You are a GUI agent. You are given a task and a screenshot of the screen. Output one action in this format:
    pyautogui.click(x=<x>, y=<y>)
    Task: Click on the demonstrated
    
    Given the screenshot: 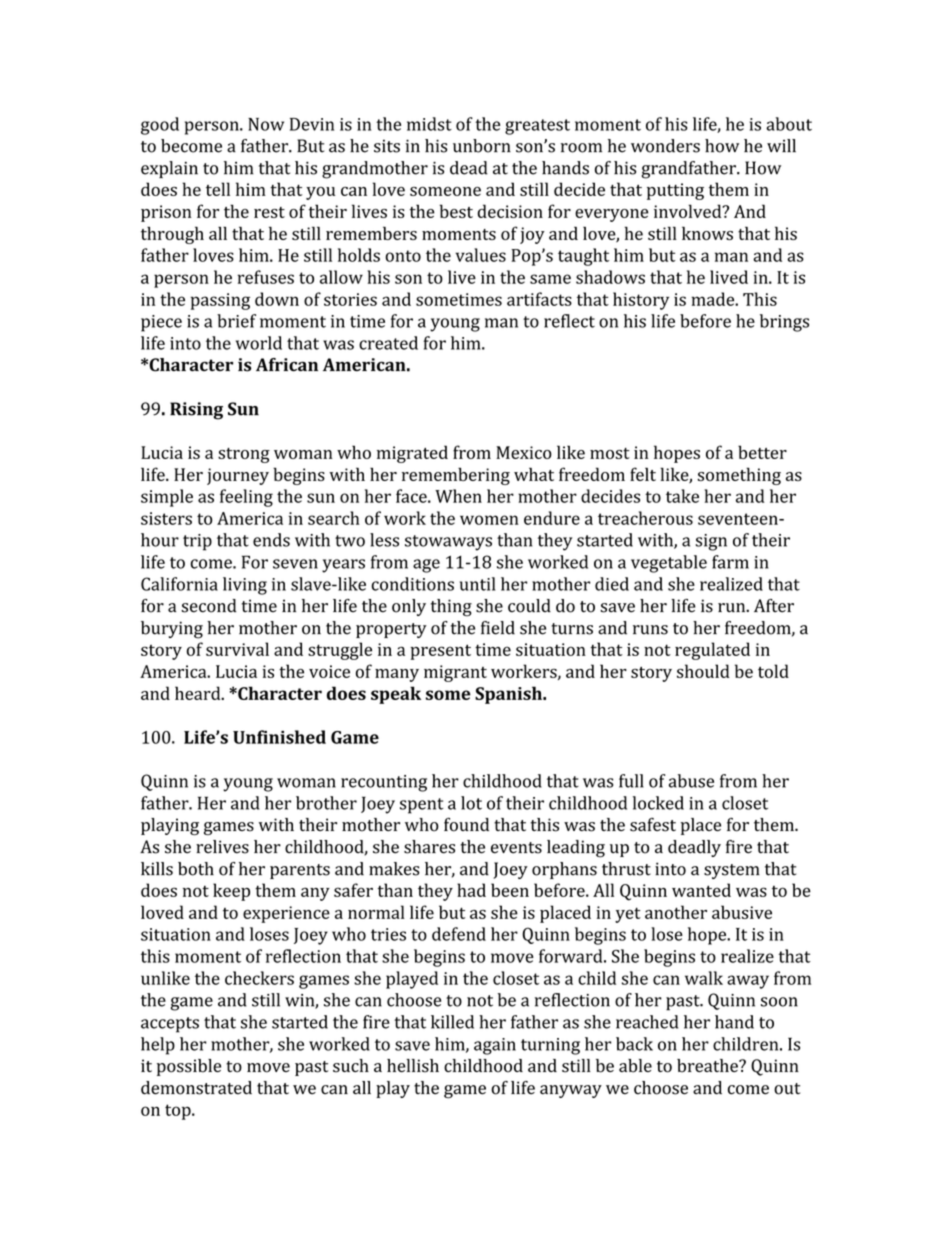 What is the action you would take?
    pyautogui.click(x=196, y=1088)
